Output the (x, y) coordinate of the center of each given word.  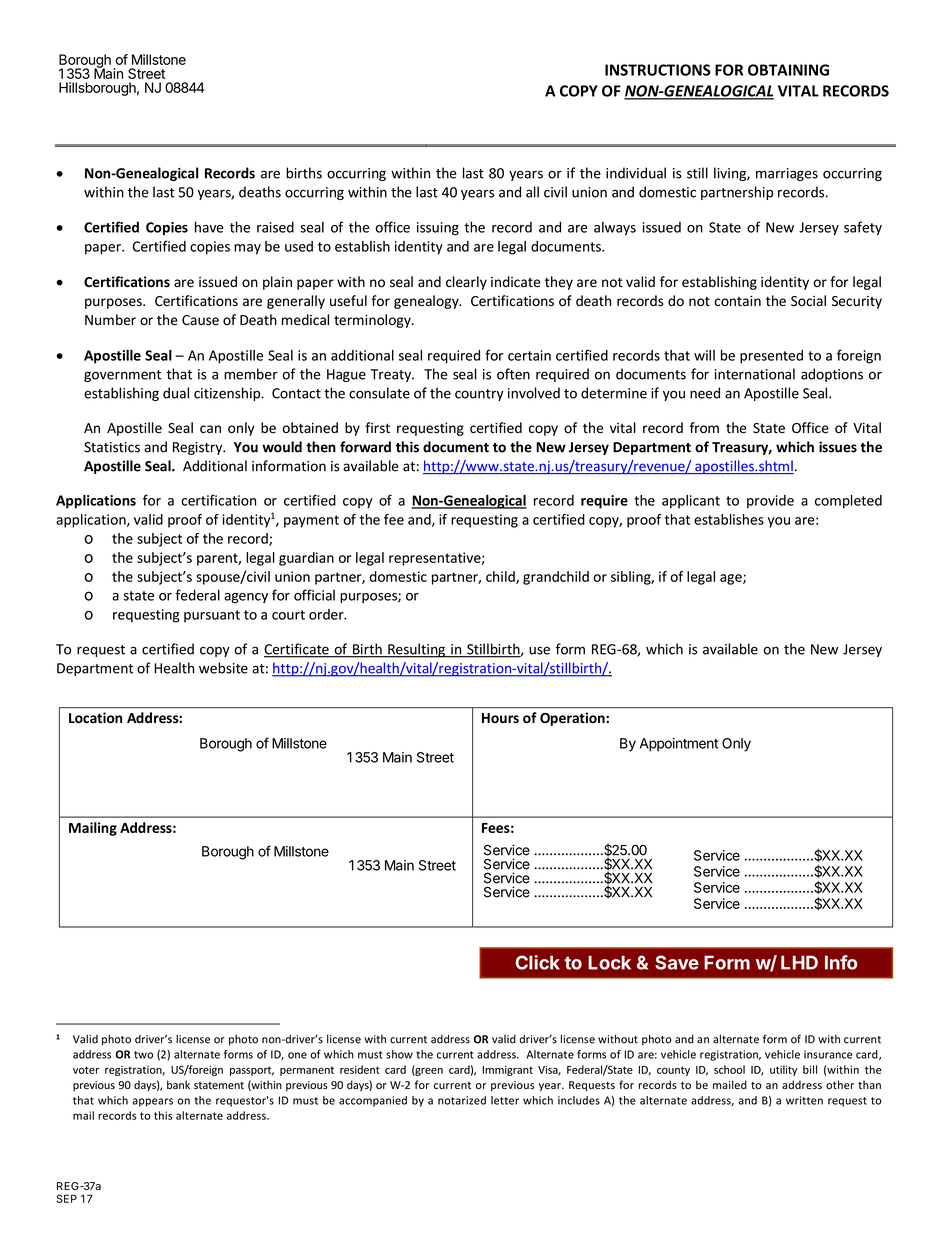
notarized (462, 1100)
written (804, 1100)
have (209, 227)
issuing (438, 229)
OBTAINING (788, 70)
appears (152, 1102)
